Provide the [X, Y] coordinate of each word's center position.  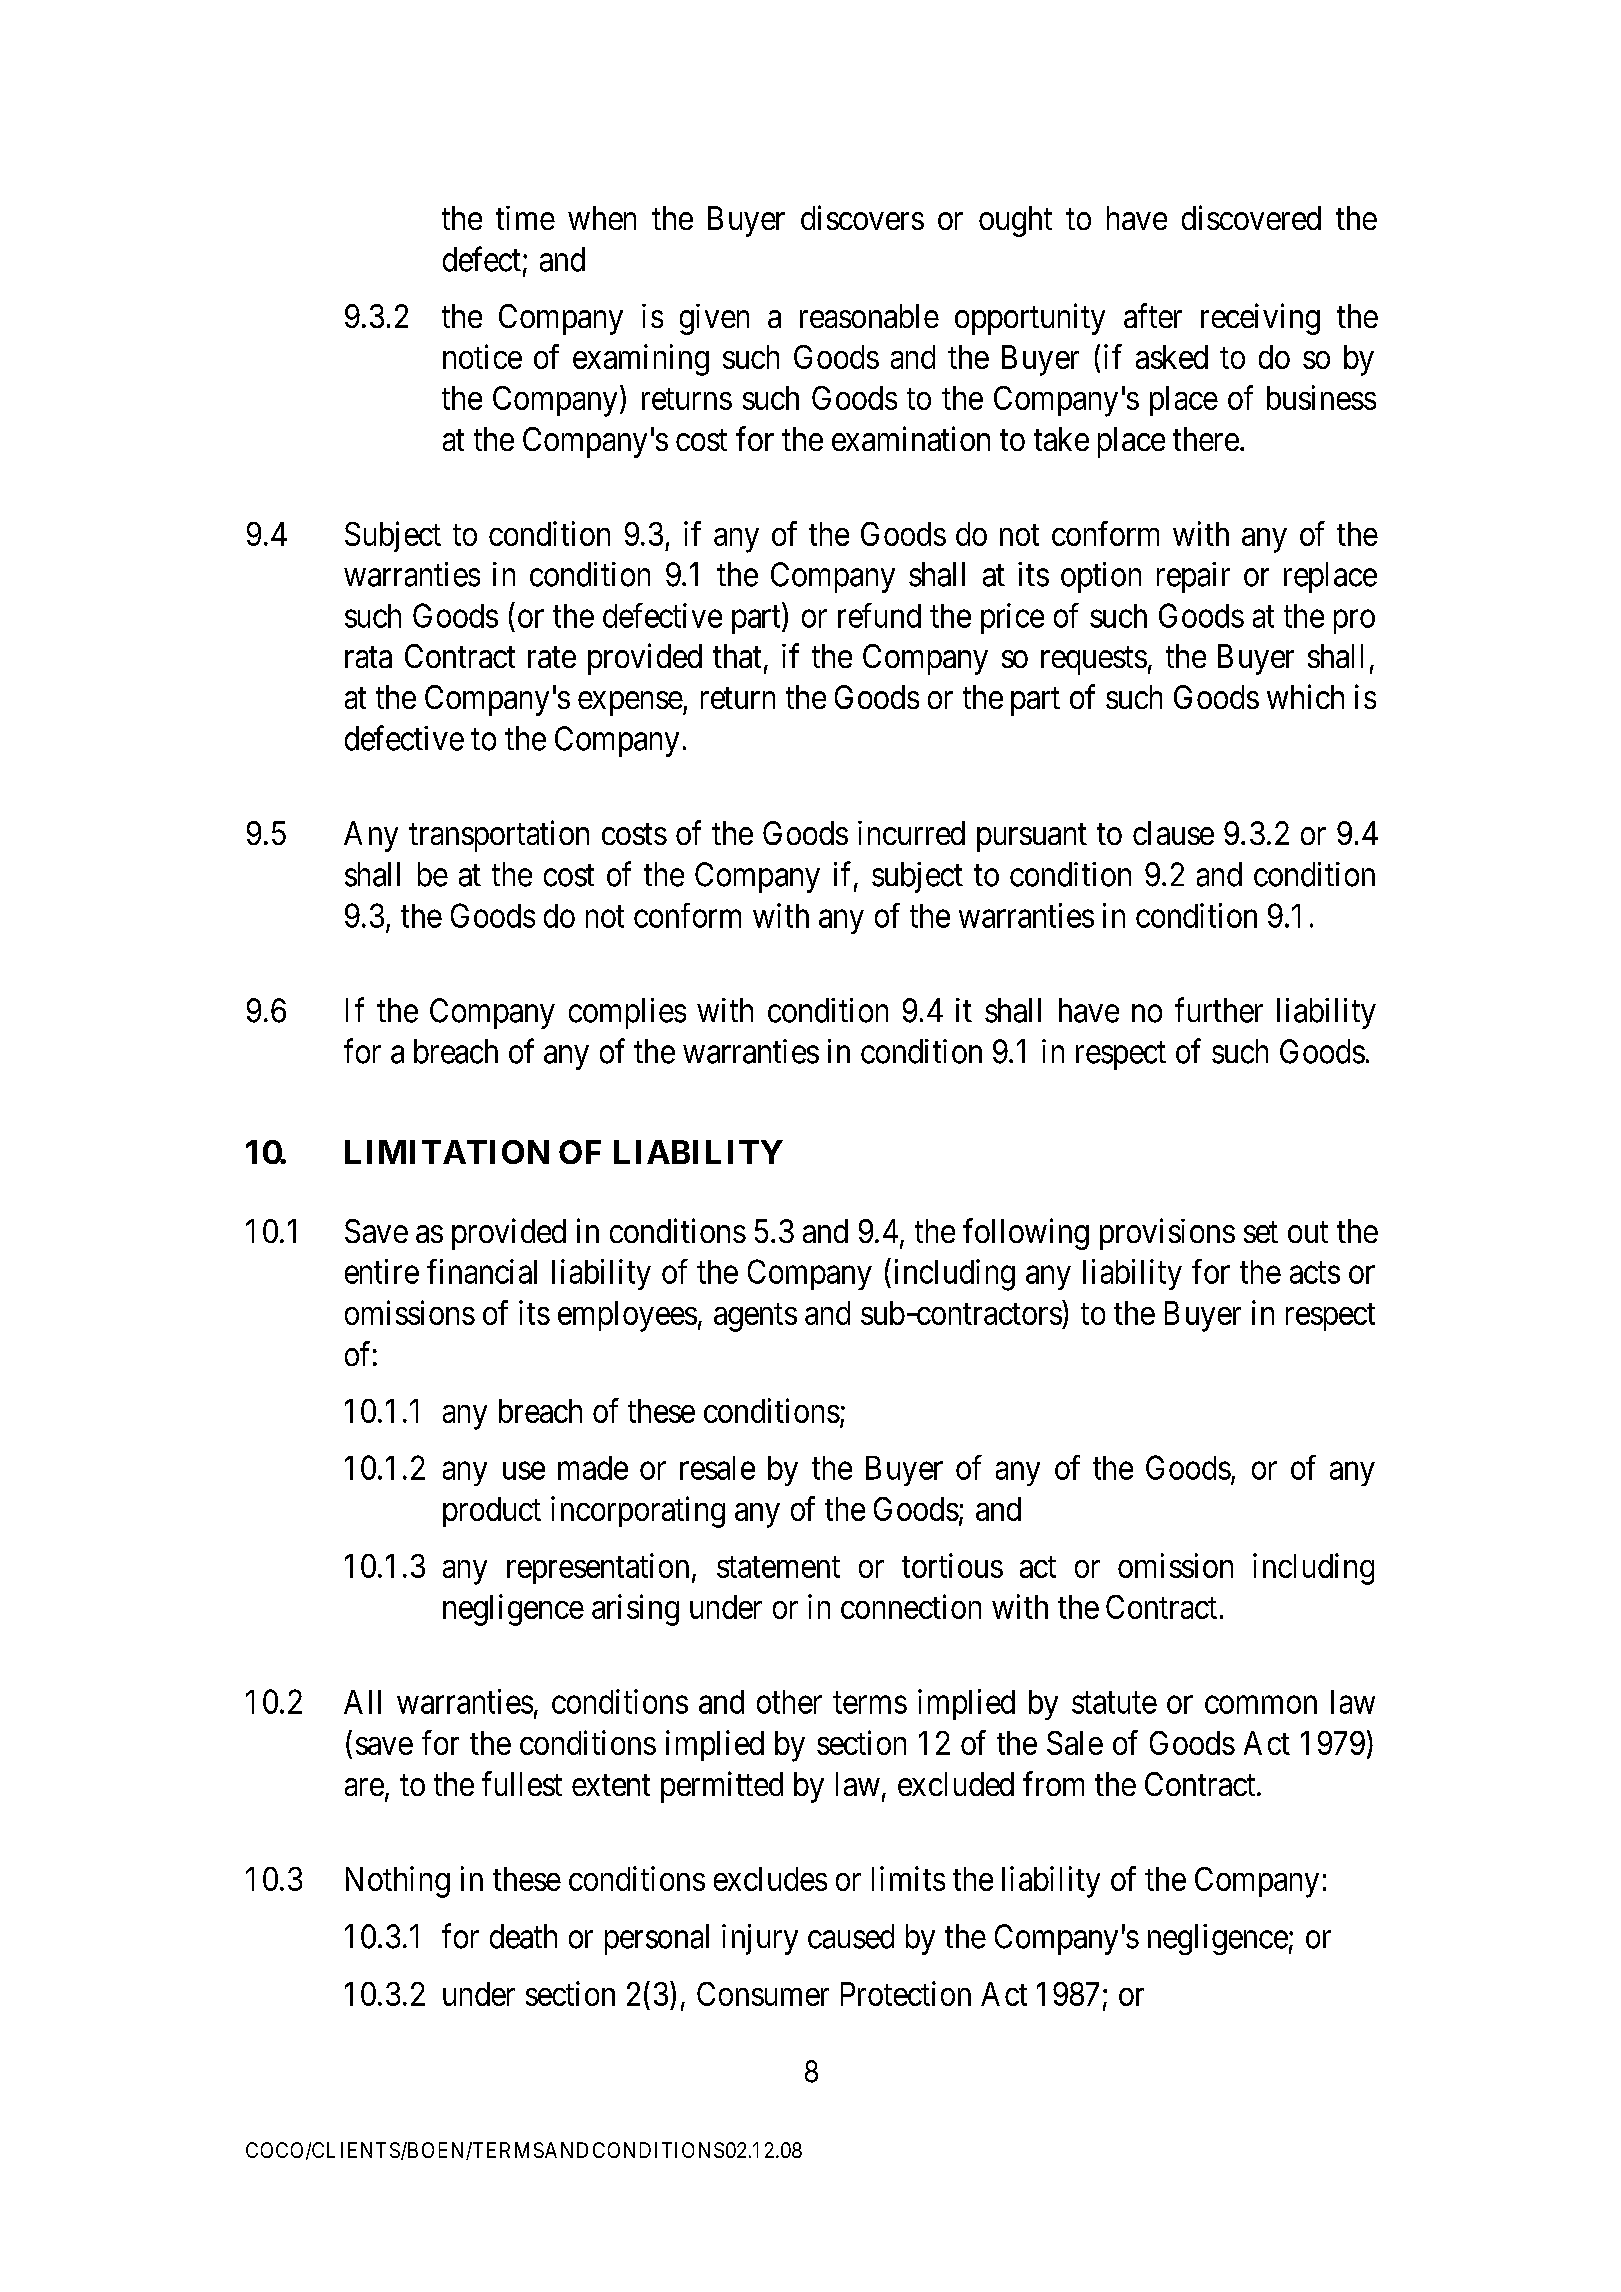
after [1153, 315]
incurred [911, 833]
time [525, 218]
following [1026, 1234]
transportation [499, 836]
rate [552, 657]
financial [482, 1271]
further [1219, 1010]
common [1261, 1705]
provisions [1167, 1234]
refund [879, 615]
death [523, 1936]
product [492, 1512]
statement [778, 1567]
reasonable [869, 316]
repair [1193, 577]
